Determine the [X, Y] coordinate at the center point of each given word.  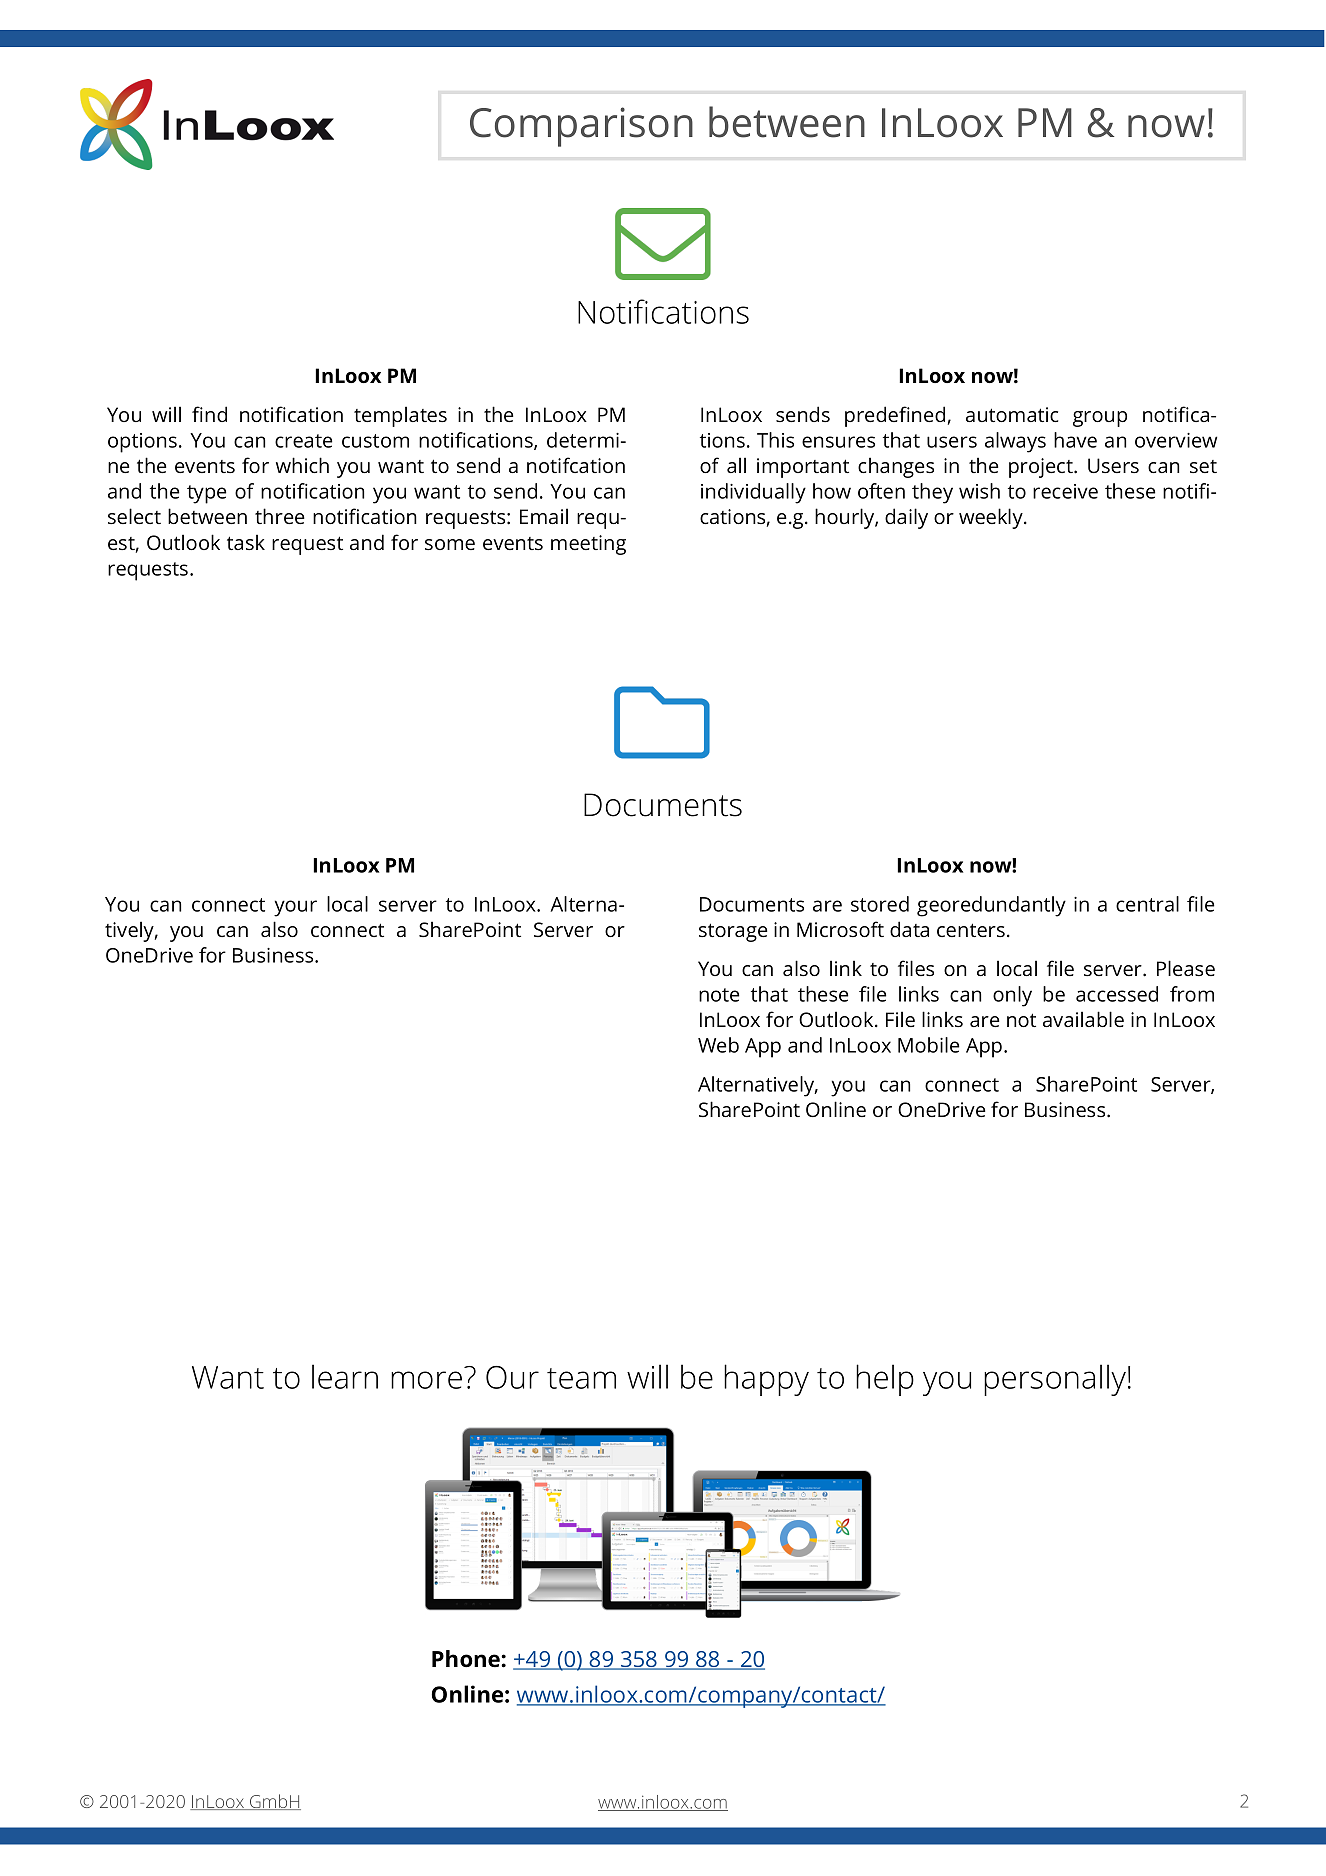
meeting [588, 545]
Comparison [581, 127]
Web [718, 1045]
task [246, 542]
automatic [1012, 414]
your [295, 908]
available [1083, 1019]
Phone [467, 1659]
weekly [992, 518]
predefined [895, 416]
